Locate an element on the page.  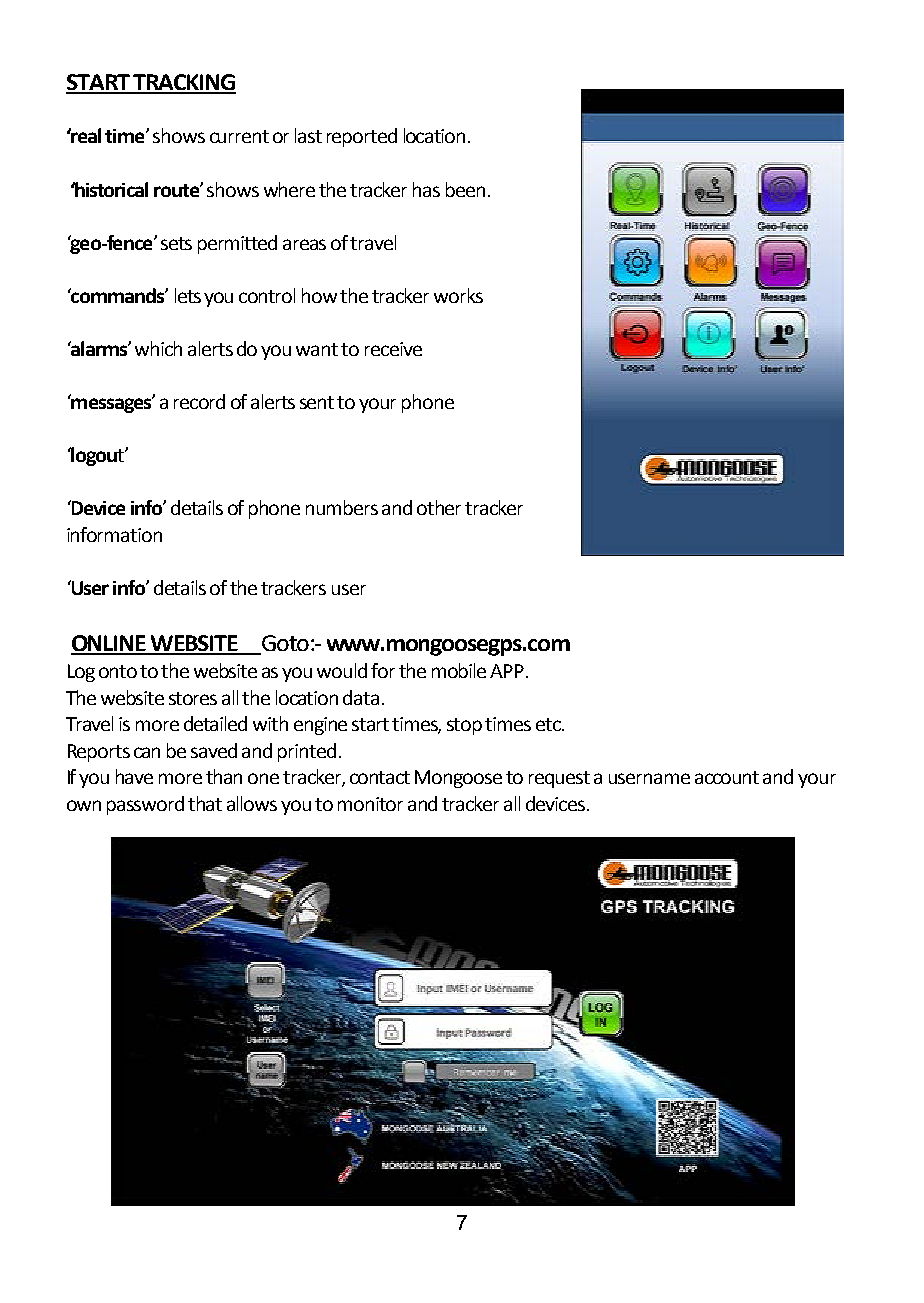
onto is located at coordinates (118, 671).
